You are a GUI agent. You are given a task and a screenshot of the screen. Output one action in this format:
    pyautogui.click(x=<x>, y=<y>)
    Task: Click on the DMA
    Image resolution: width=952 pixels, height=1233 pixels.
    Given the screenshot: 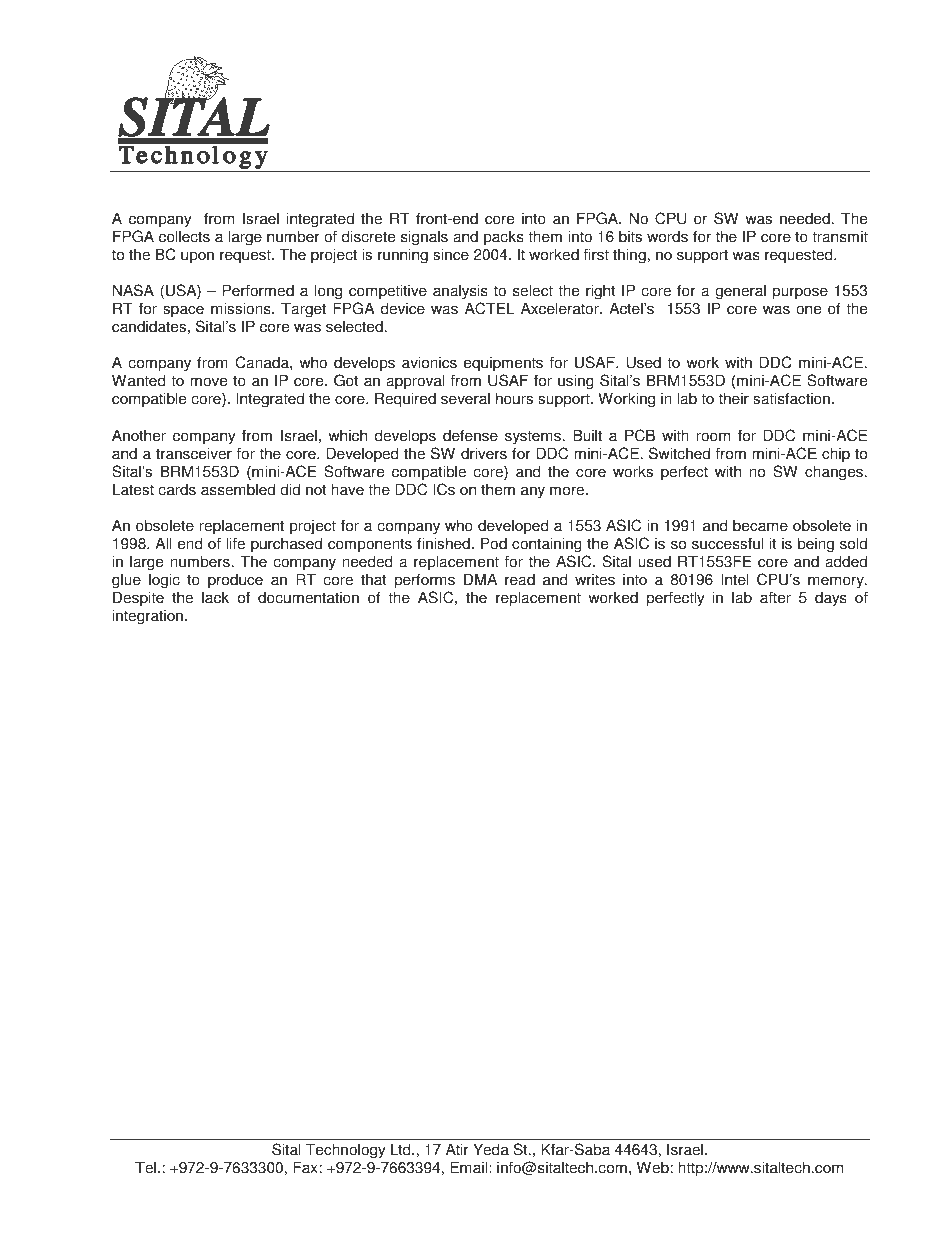 What is the action you would take?
    pyautogui.click(x=480, y=579)
